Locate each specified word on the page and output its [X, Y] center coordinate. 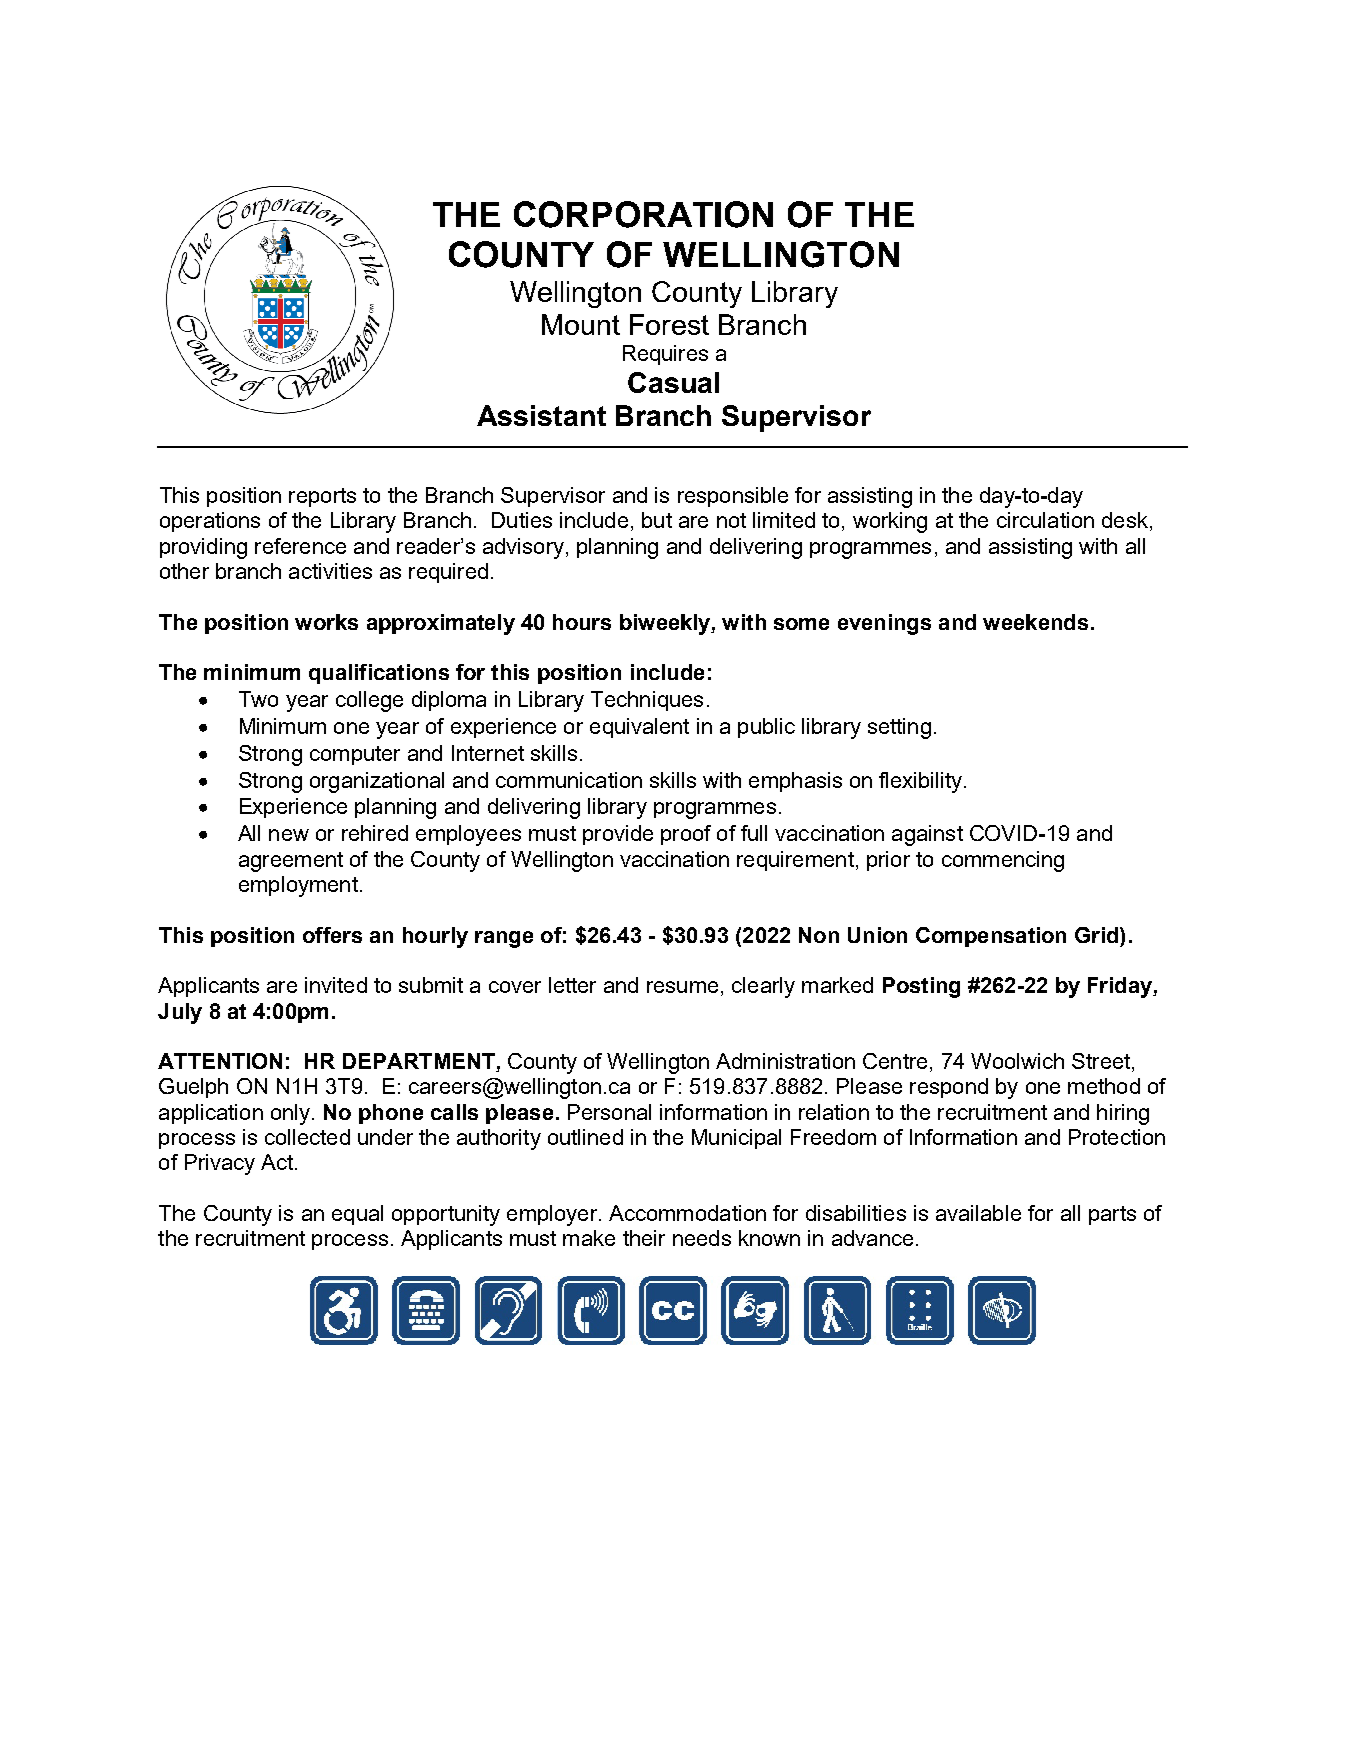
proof [686, 835]
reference [300, 546]
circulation [1045, 520]
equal [357, 1215]
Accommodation [687, 1213]
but [657, 520]
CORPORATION [643, 214]
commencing [1003, 861]
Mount [581, 324]
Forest [669, 324]
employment [298, 886]
